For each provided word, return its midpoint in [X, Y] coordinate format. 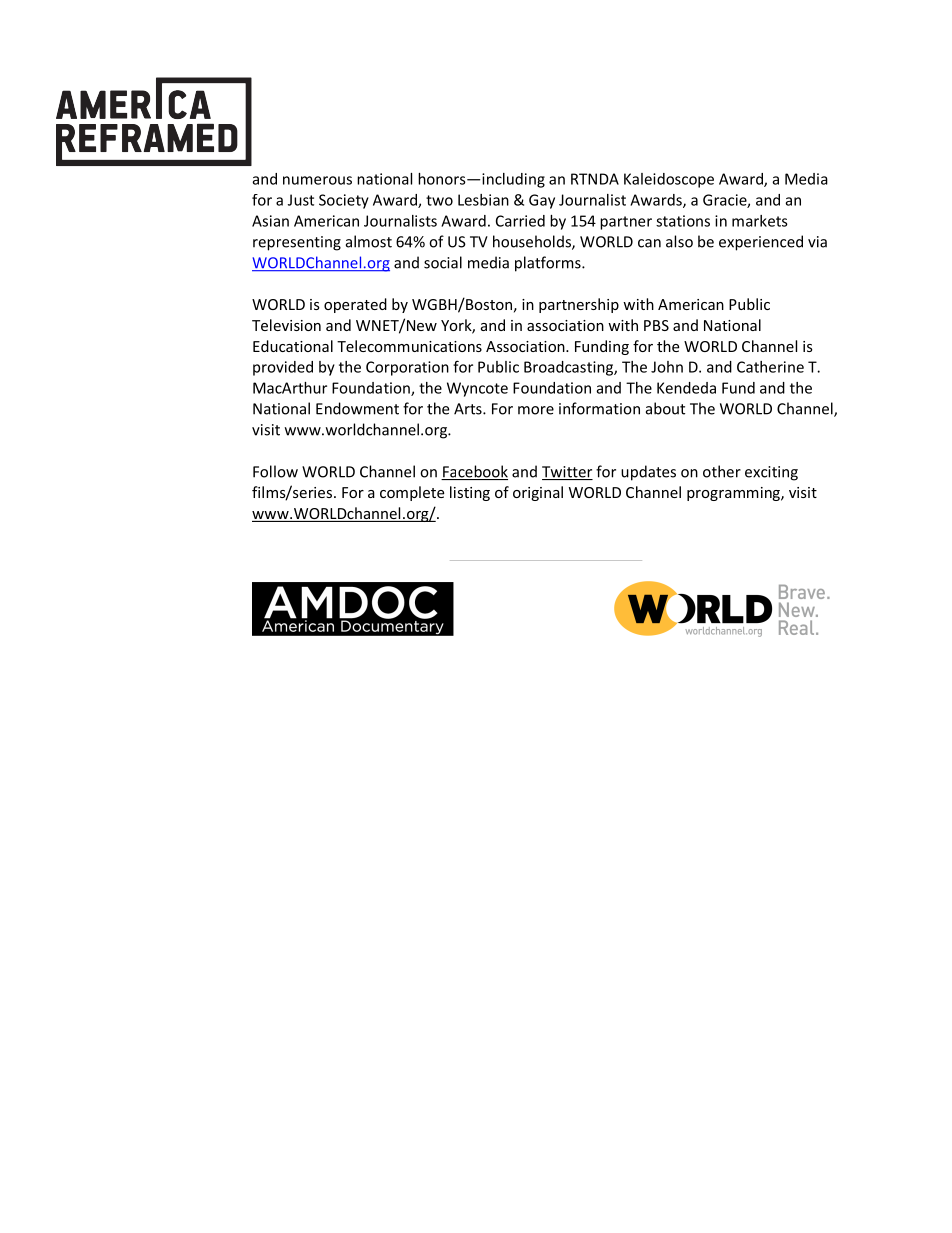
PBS [656, 325]
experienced [761, 243]
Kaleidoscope [669, 180]
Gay [542, 201]
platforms [549, 264]
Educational [293, 346]
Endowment [357, 408]
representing [297, 243]
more [536, 410]
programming [734, 494]
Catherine [770, 367]
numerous [317, 180]
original [538, 493]
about [665, 408]
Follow [275, 471]
